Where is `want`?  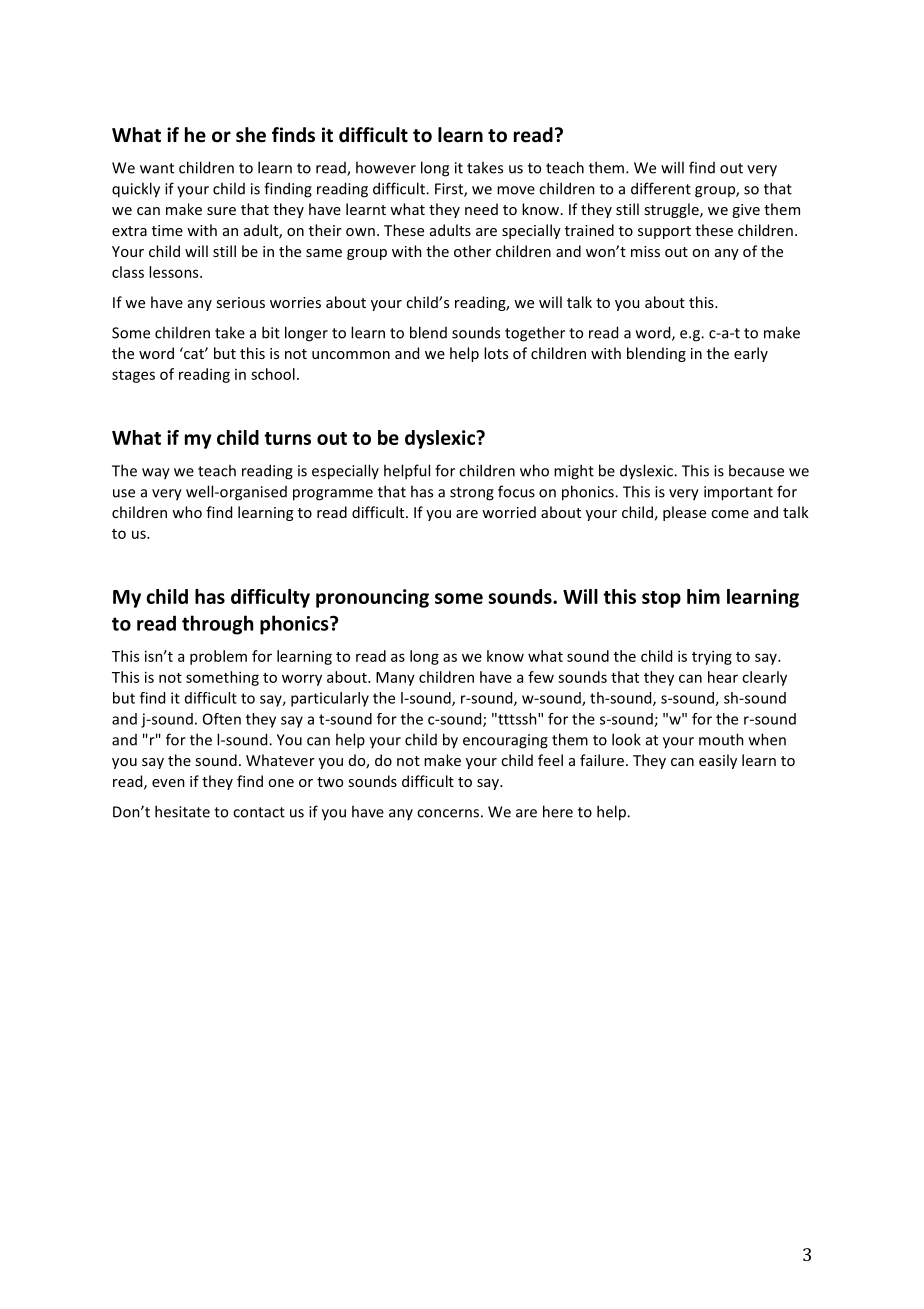 want is located at coordinates (157, 168).
